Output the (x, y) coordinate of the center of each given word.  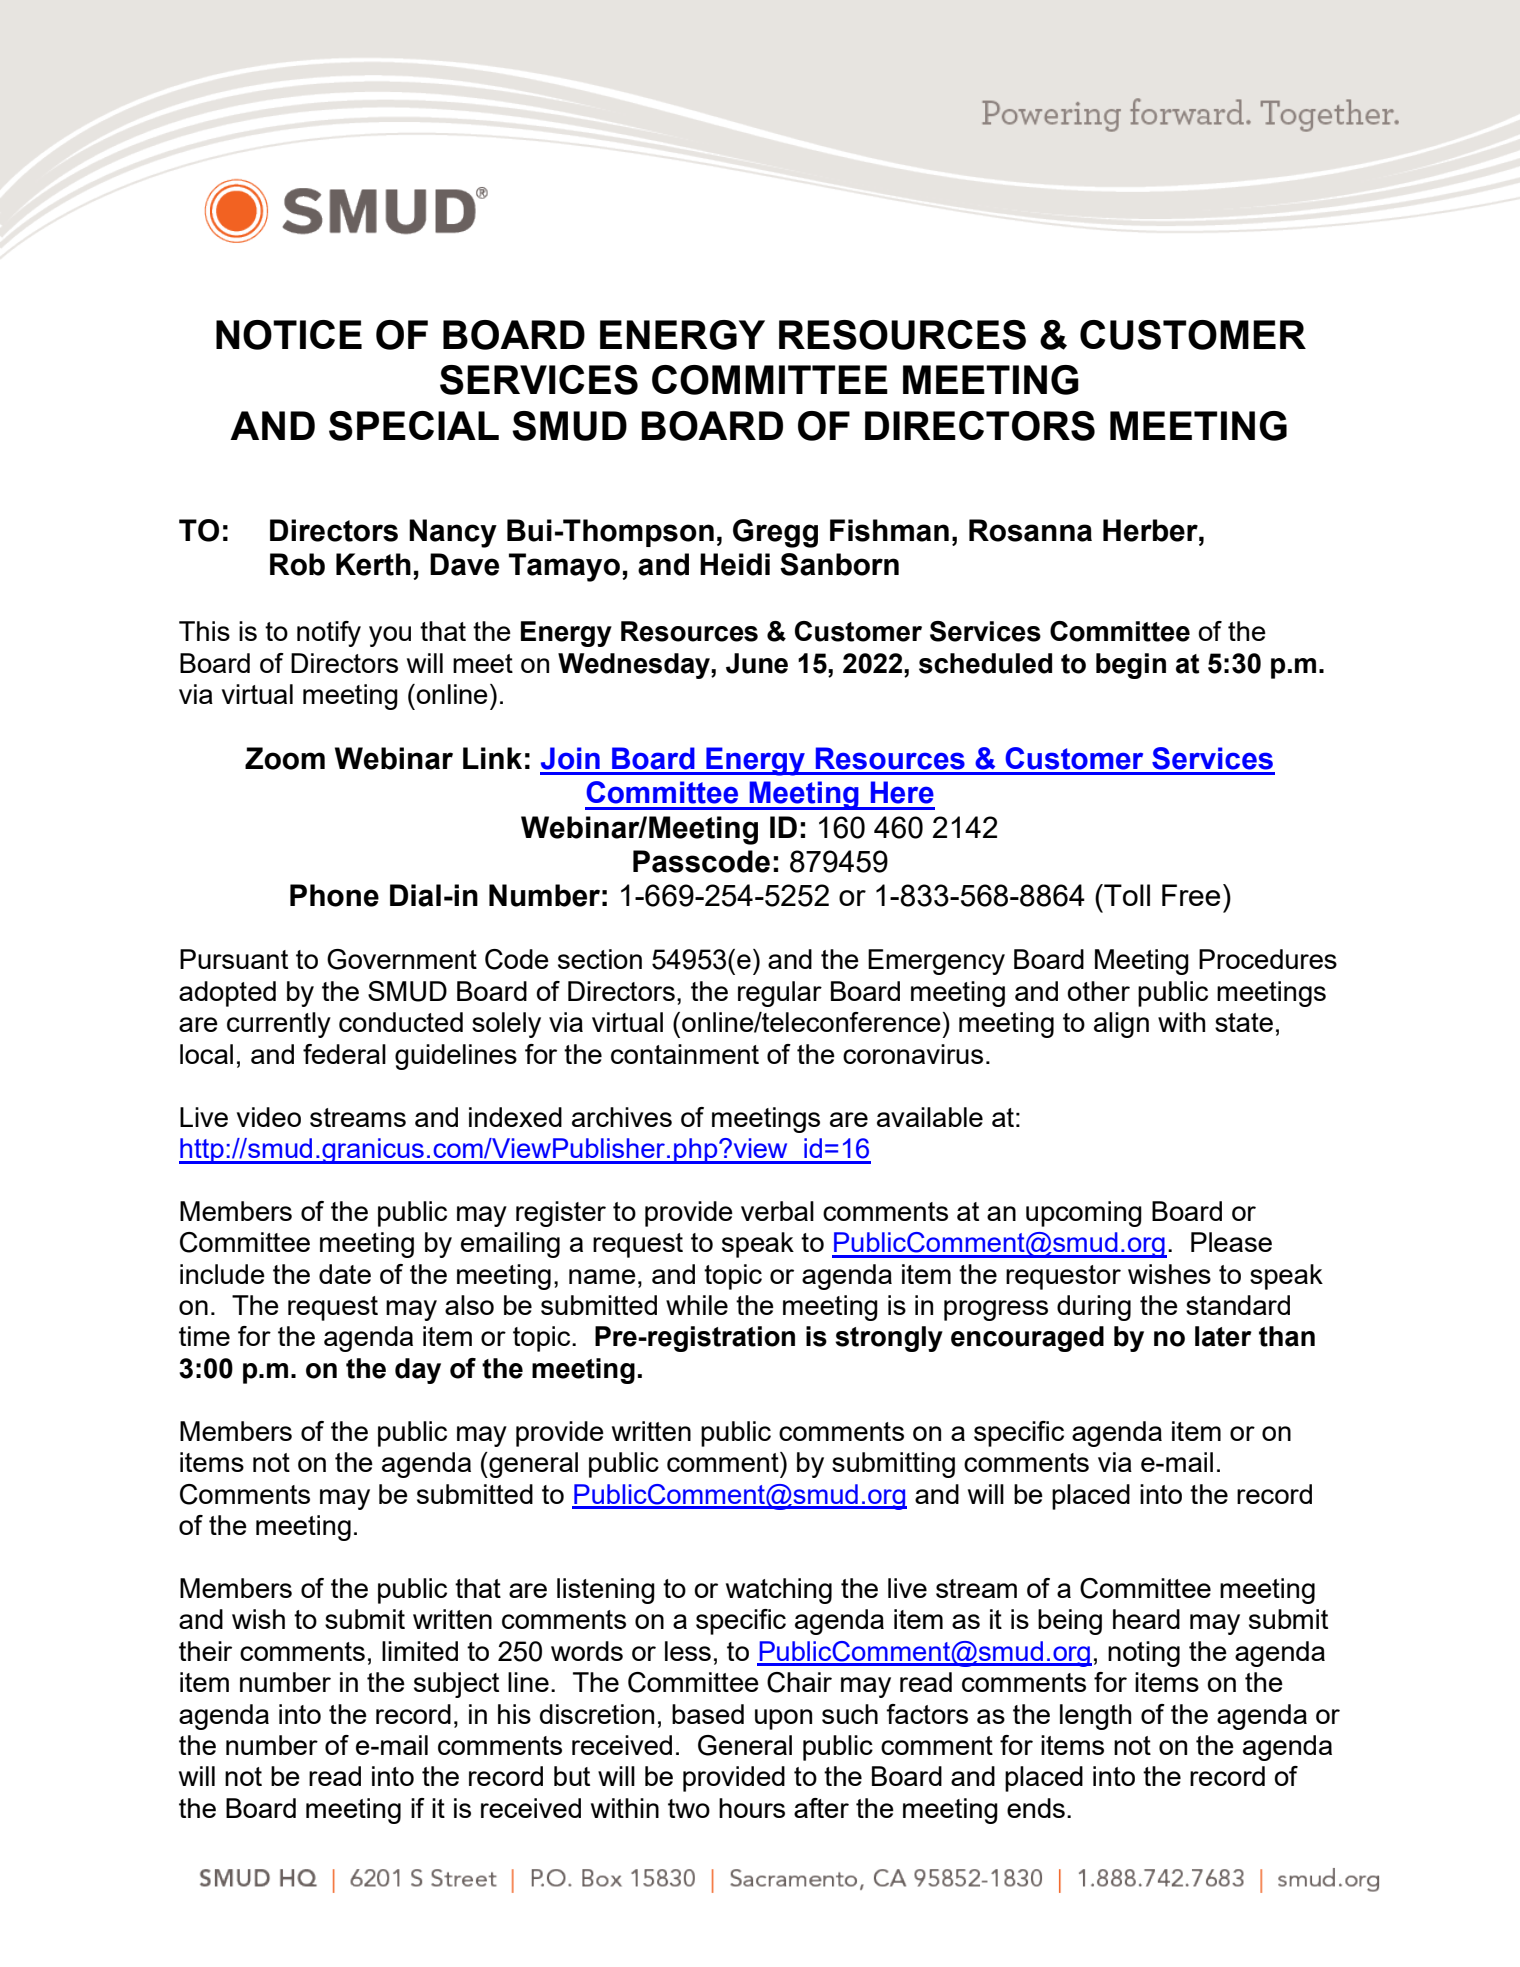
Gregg (775, 533)
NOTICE (289, 335)
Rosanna (1030, 530)
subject (456, 1685)
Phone (334, 895)
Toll (1126, 895)
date (345, 1274)
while (697, 1305)
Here (902, 792)
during (1094, 1308)
